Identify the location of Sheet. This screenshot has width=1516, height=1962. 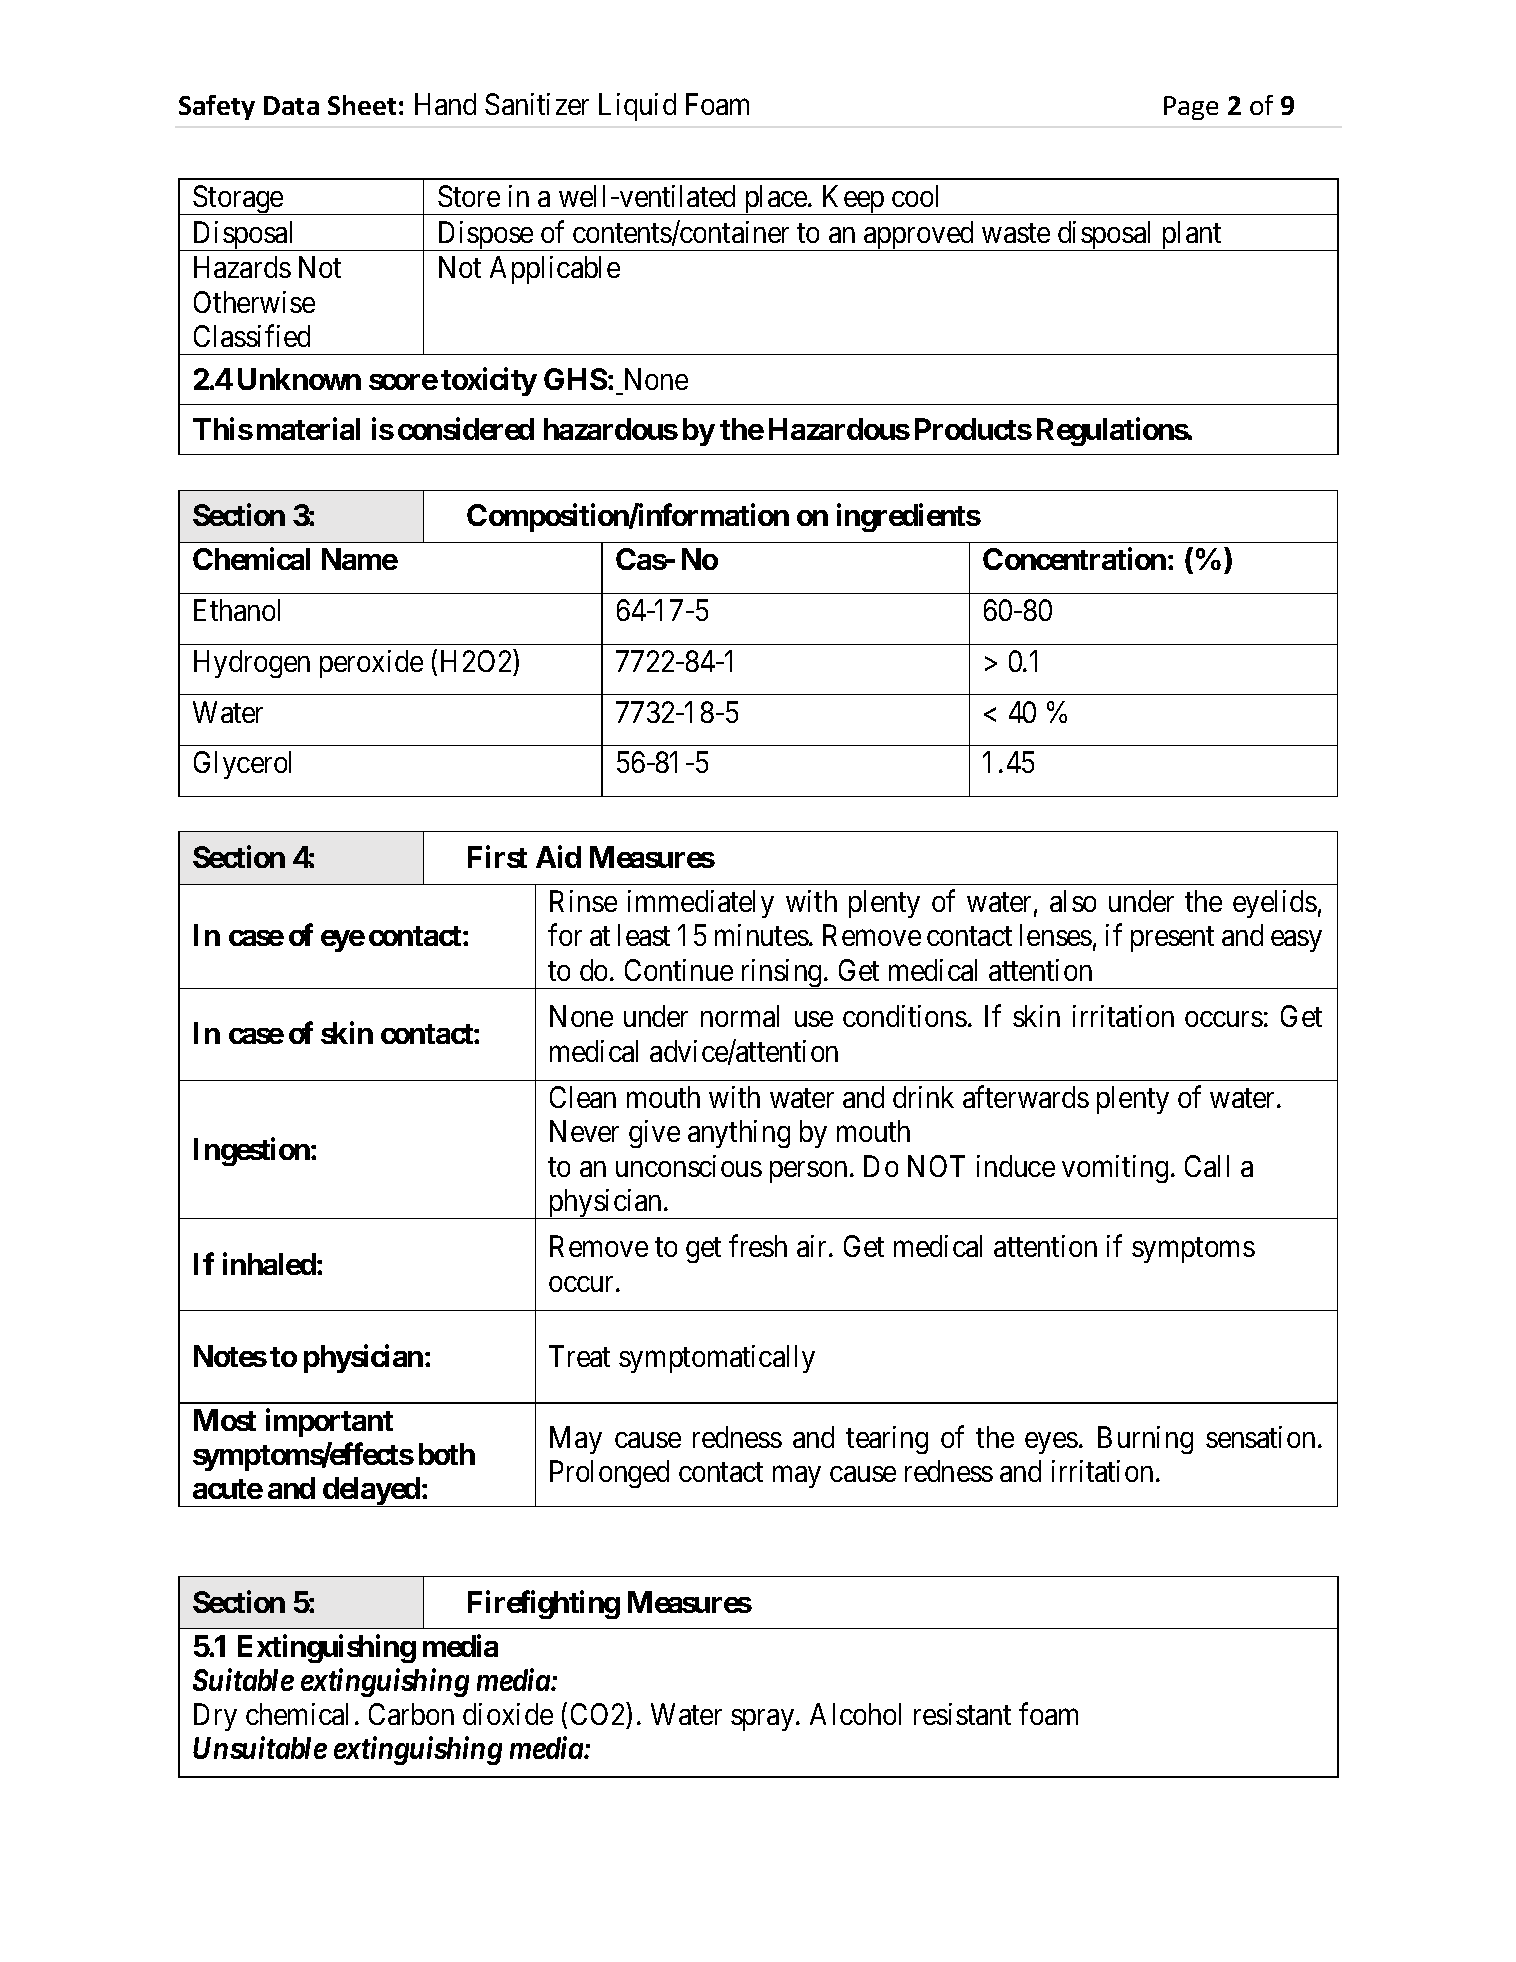
(362, 105).
